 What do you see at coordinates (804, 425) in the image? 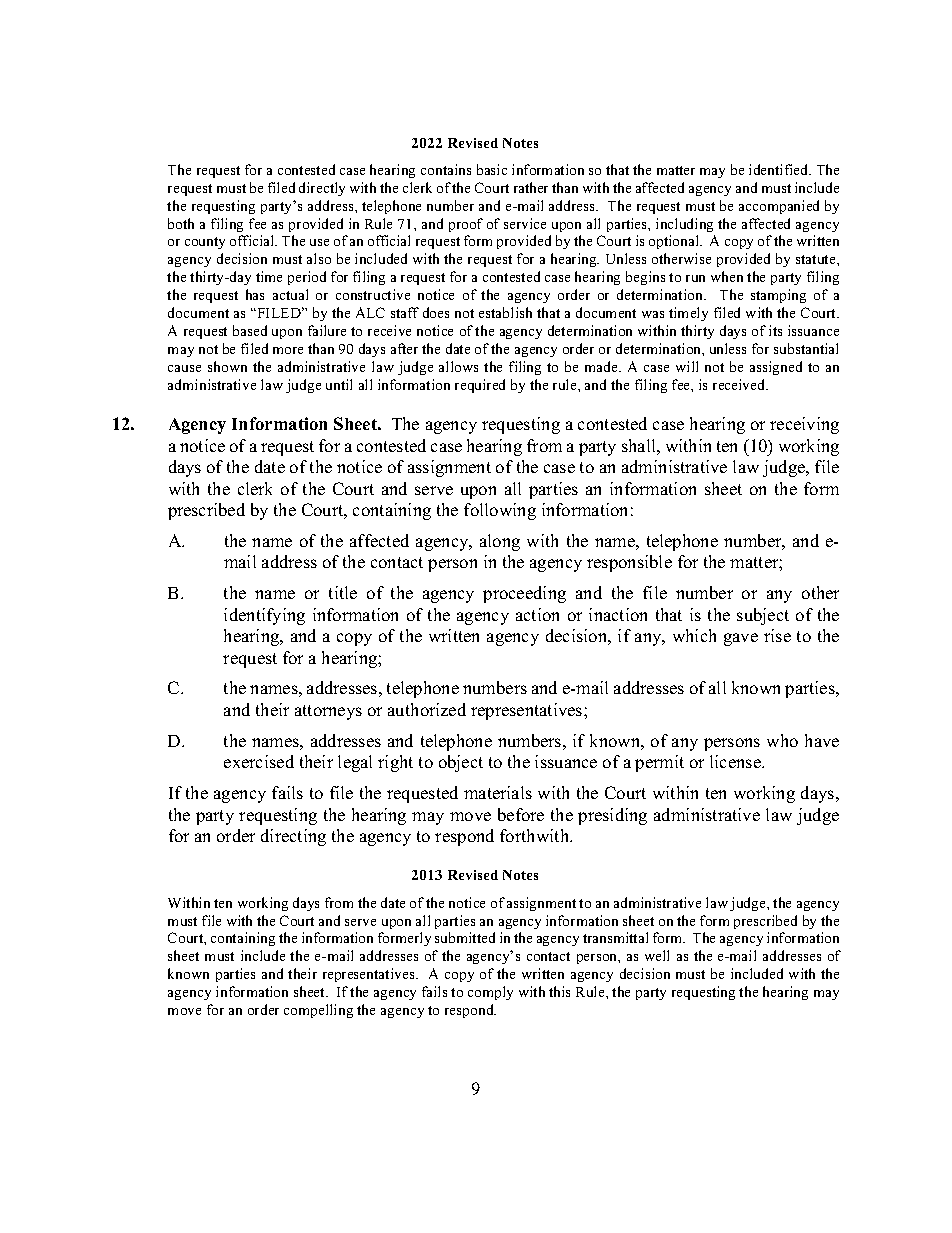
I see `receiving` at bounding box center [804, 425].
